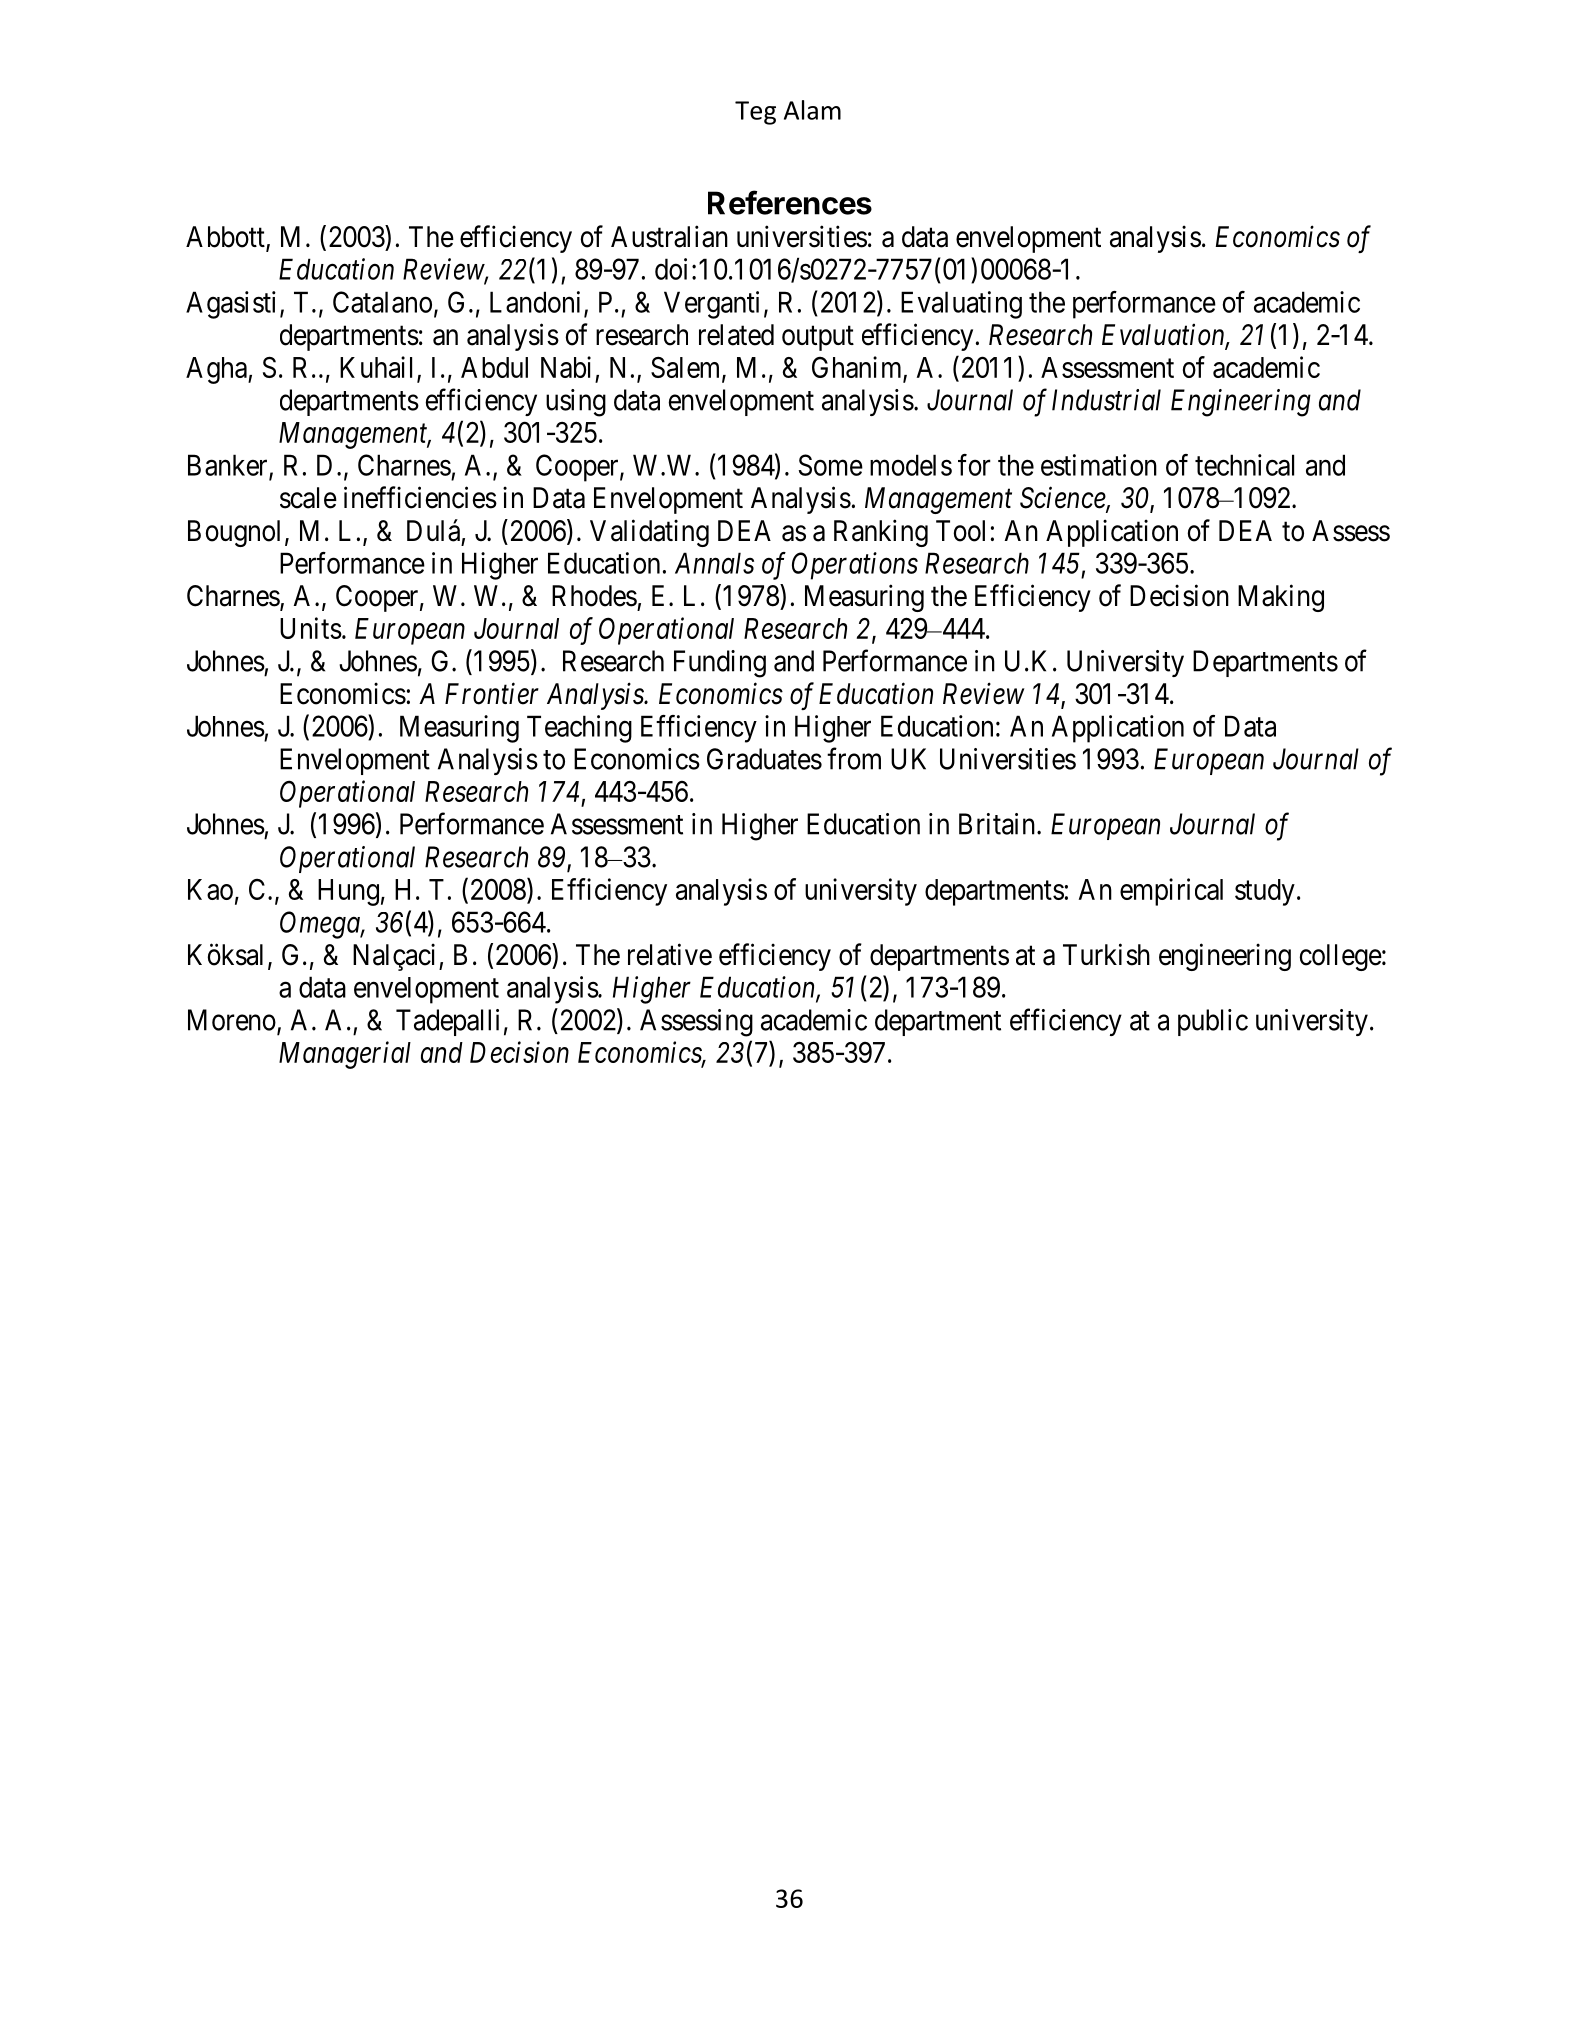 The height and width of the image is (2043, 1578). Describe the element at coordinates (1281, 598) in the image. I see `Making` at that location.
